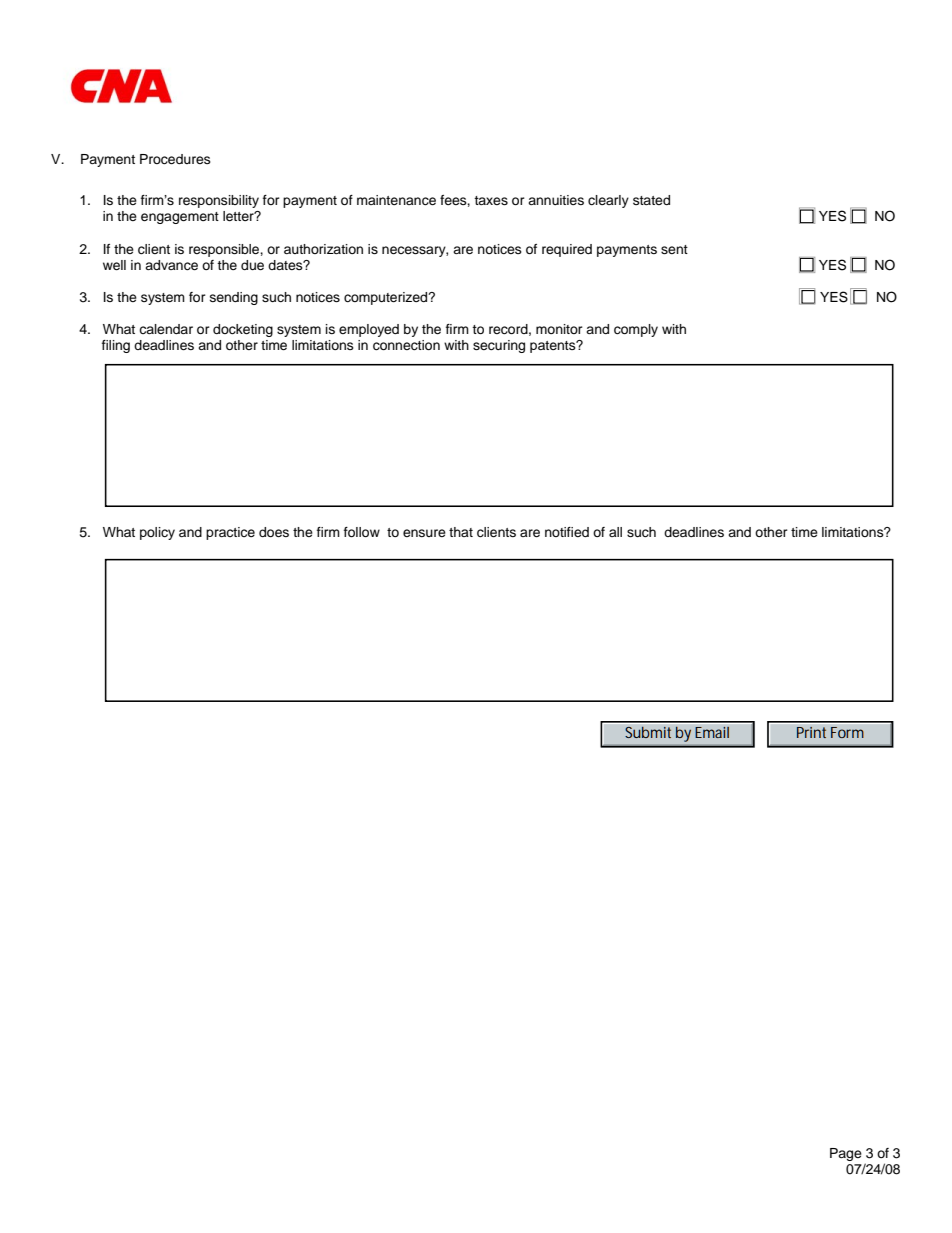 This screenshot has height=1233, width=952. Describe the element at coordinates (567, 532) in the screenshot. I see `notified` at that location.
